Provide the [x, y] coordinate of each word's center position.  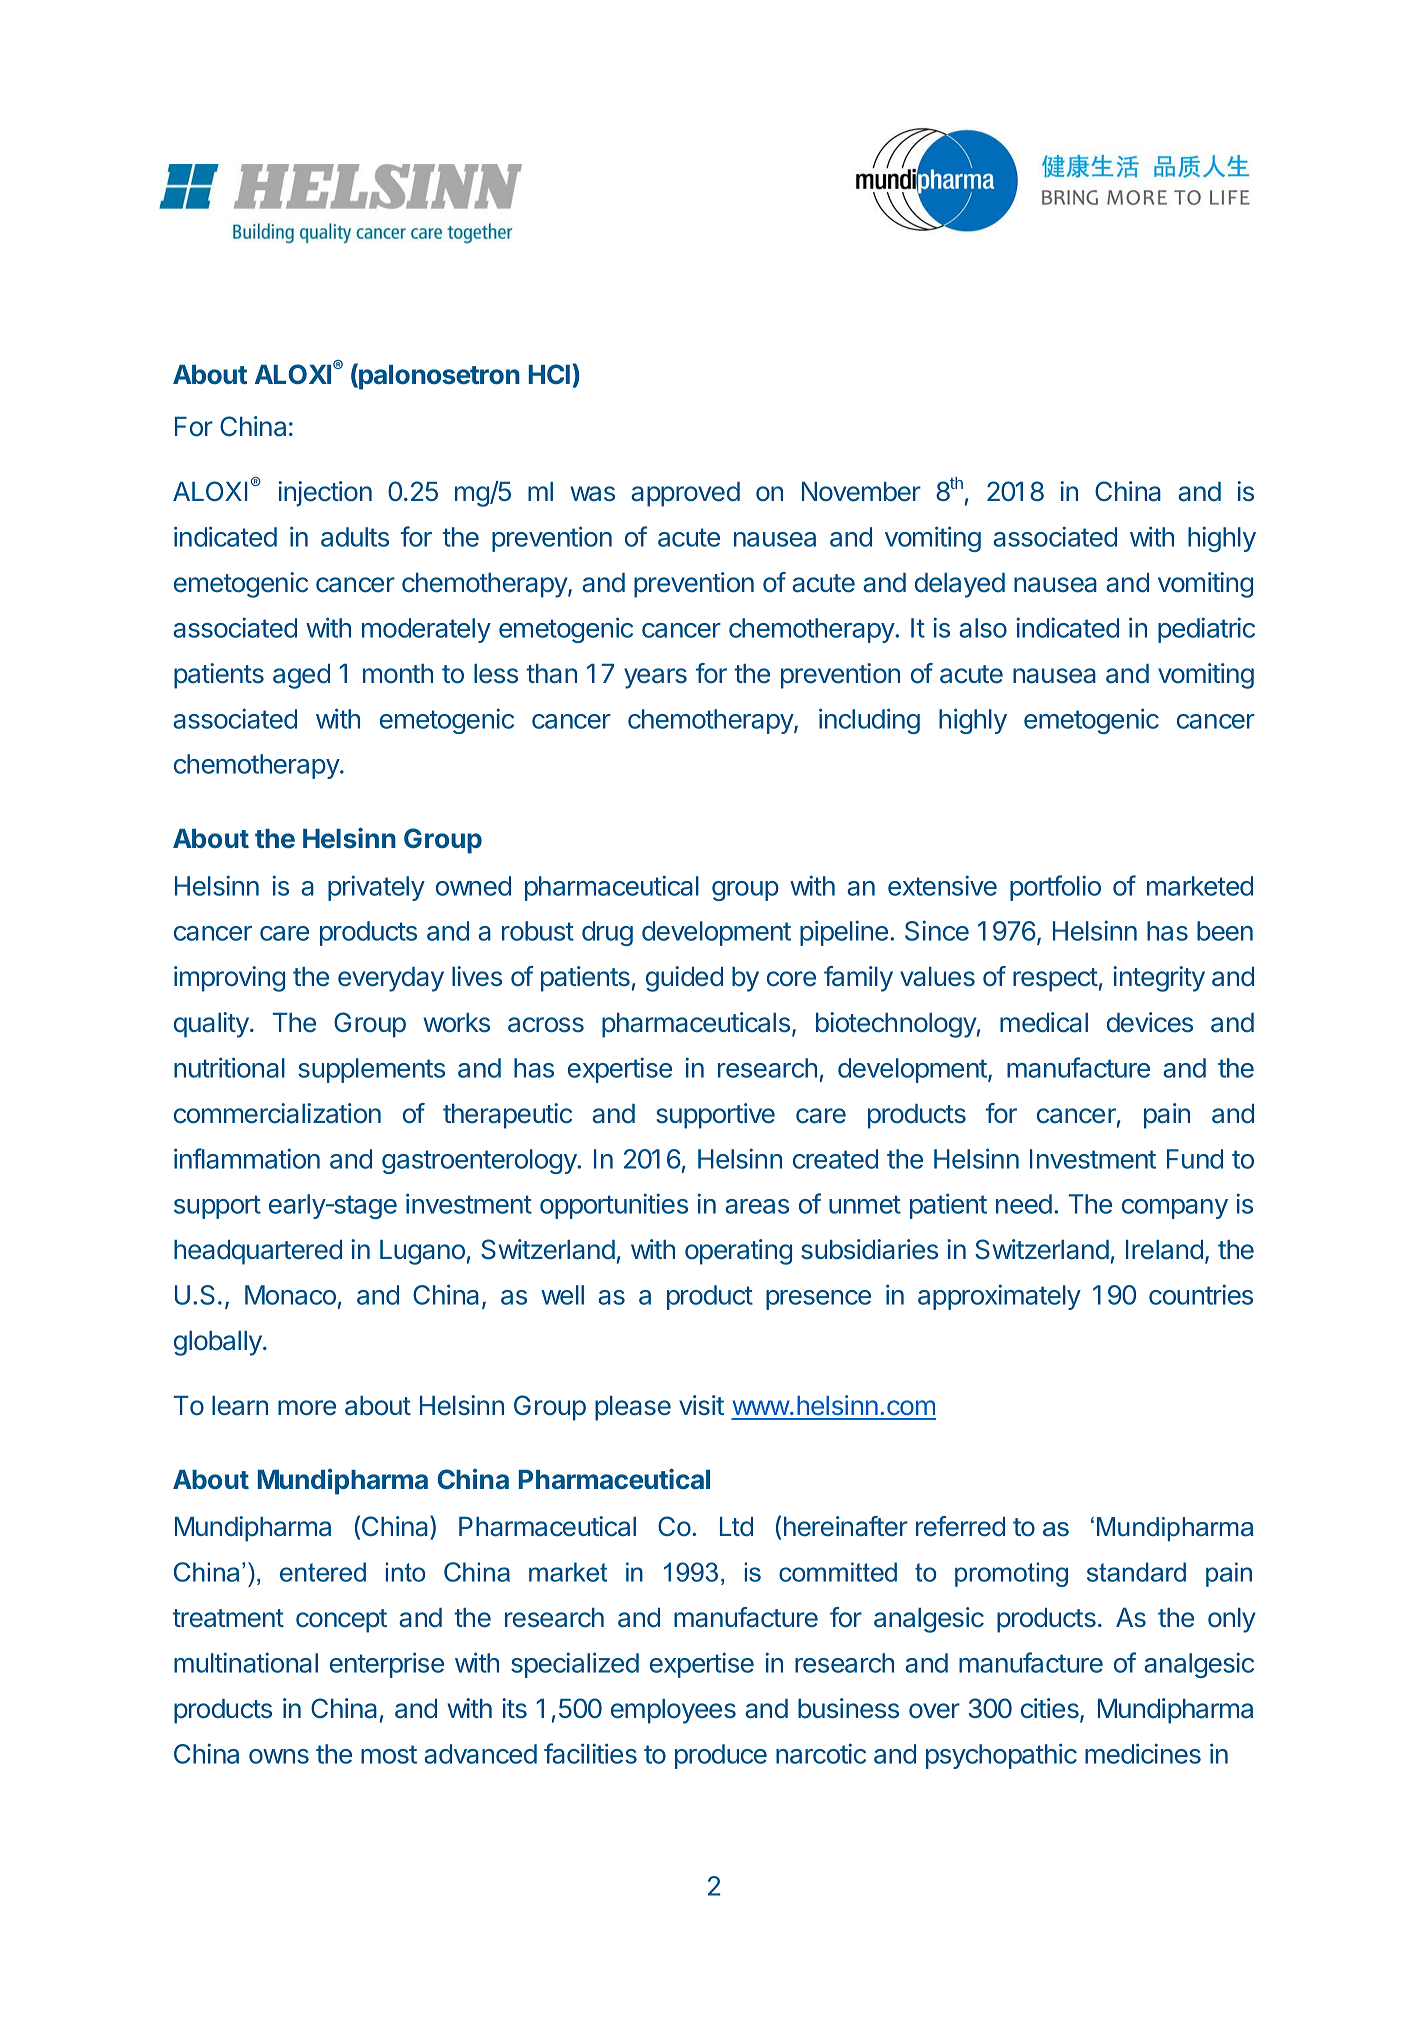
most [389, 1754]
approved [685, 494]
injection [325, 494]
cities [1051, 1709]
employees [673, 1711]
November [861, 492]
